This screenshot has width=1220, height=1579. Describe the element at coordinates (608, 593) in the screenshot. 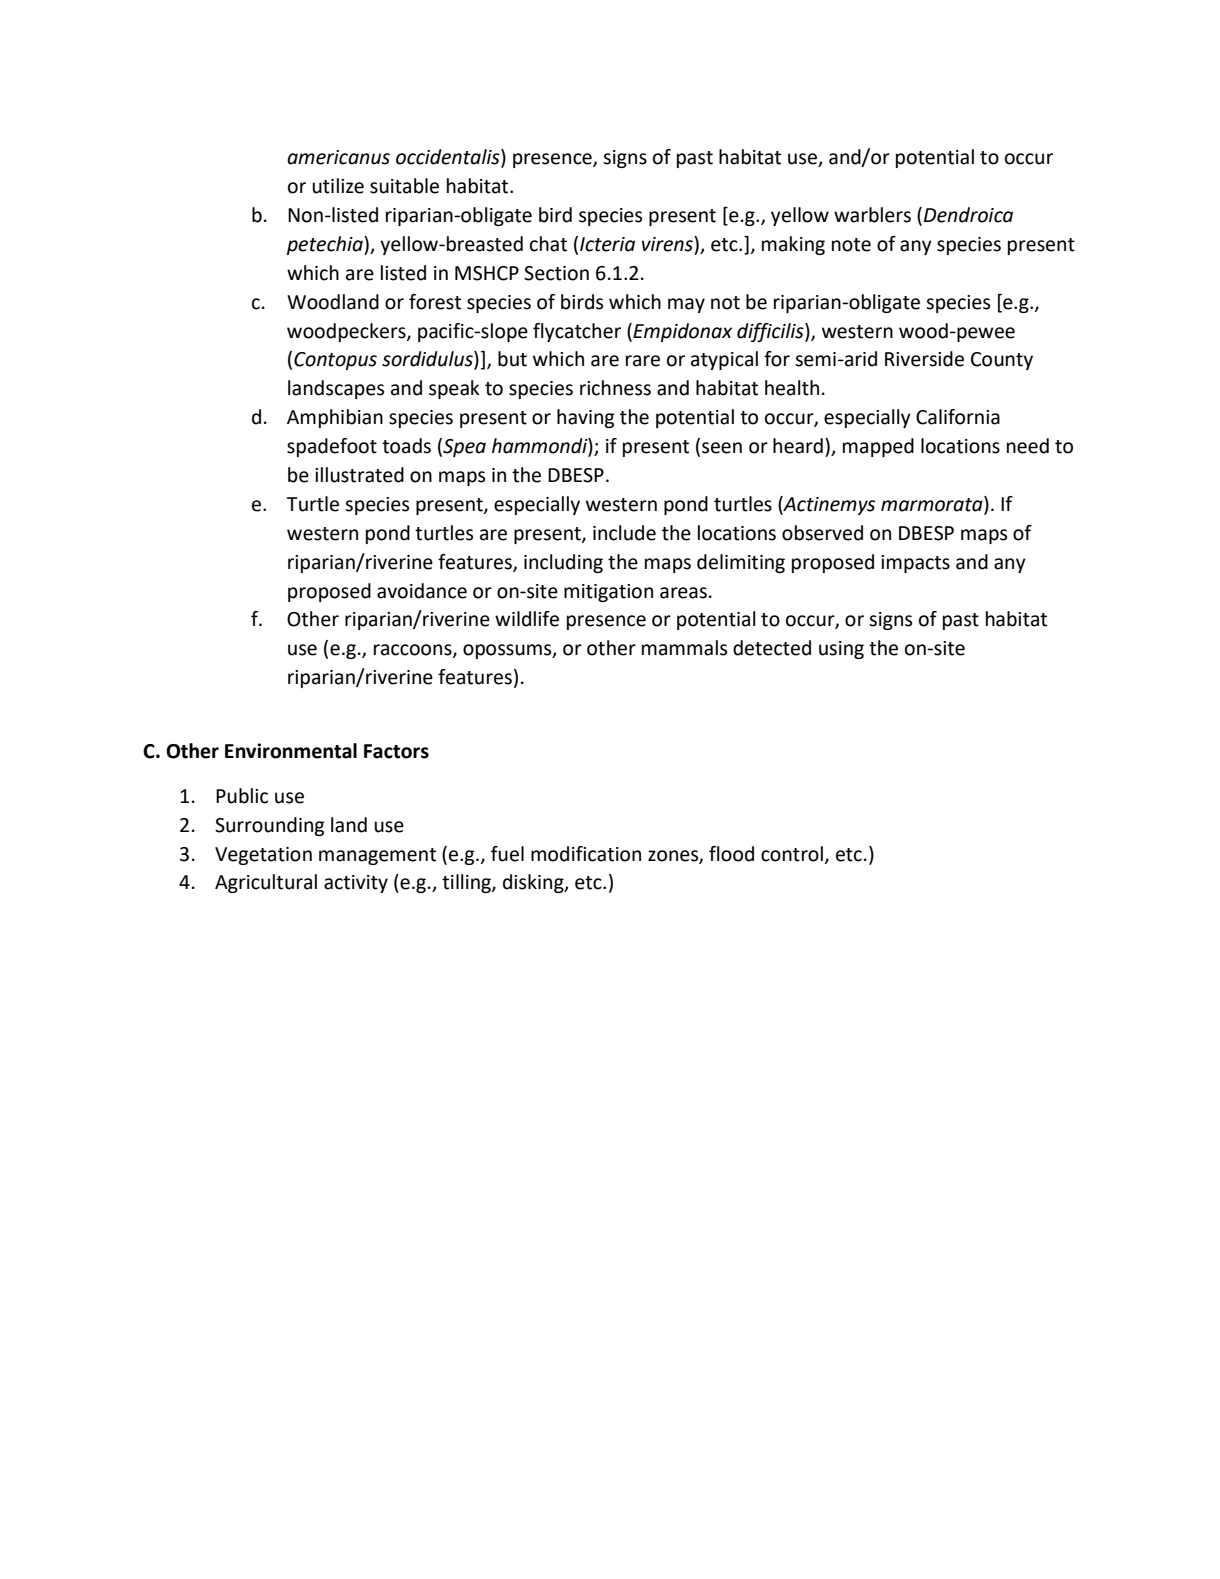

I see `mitigation` at that location.
